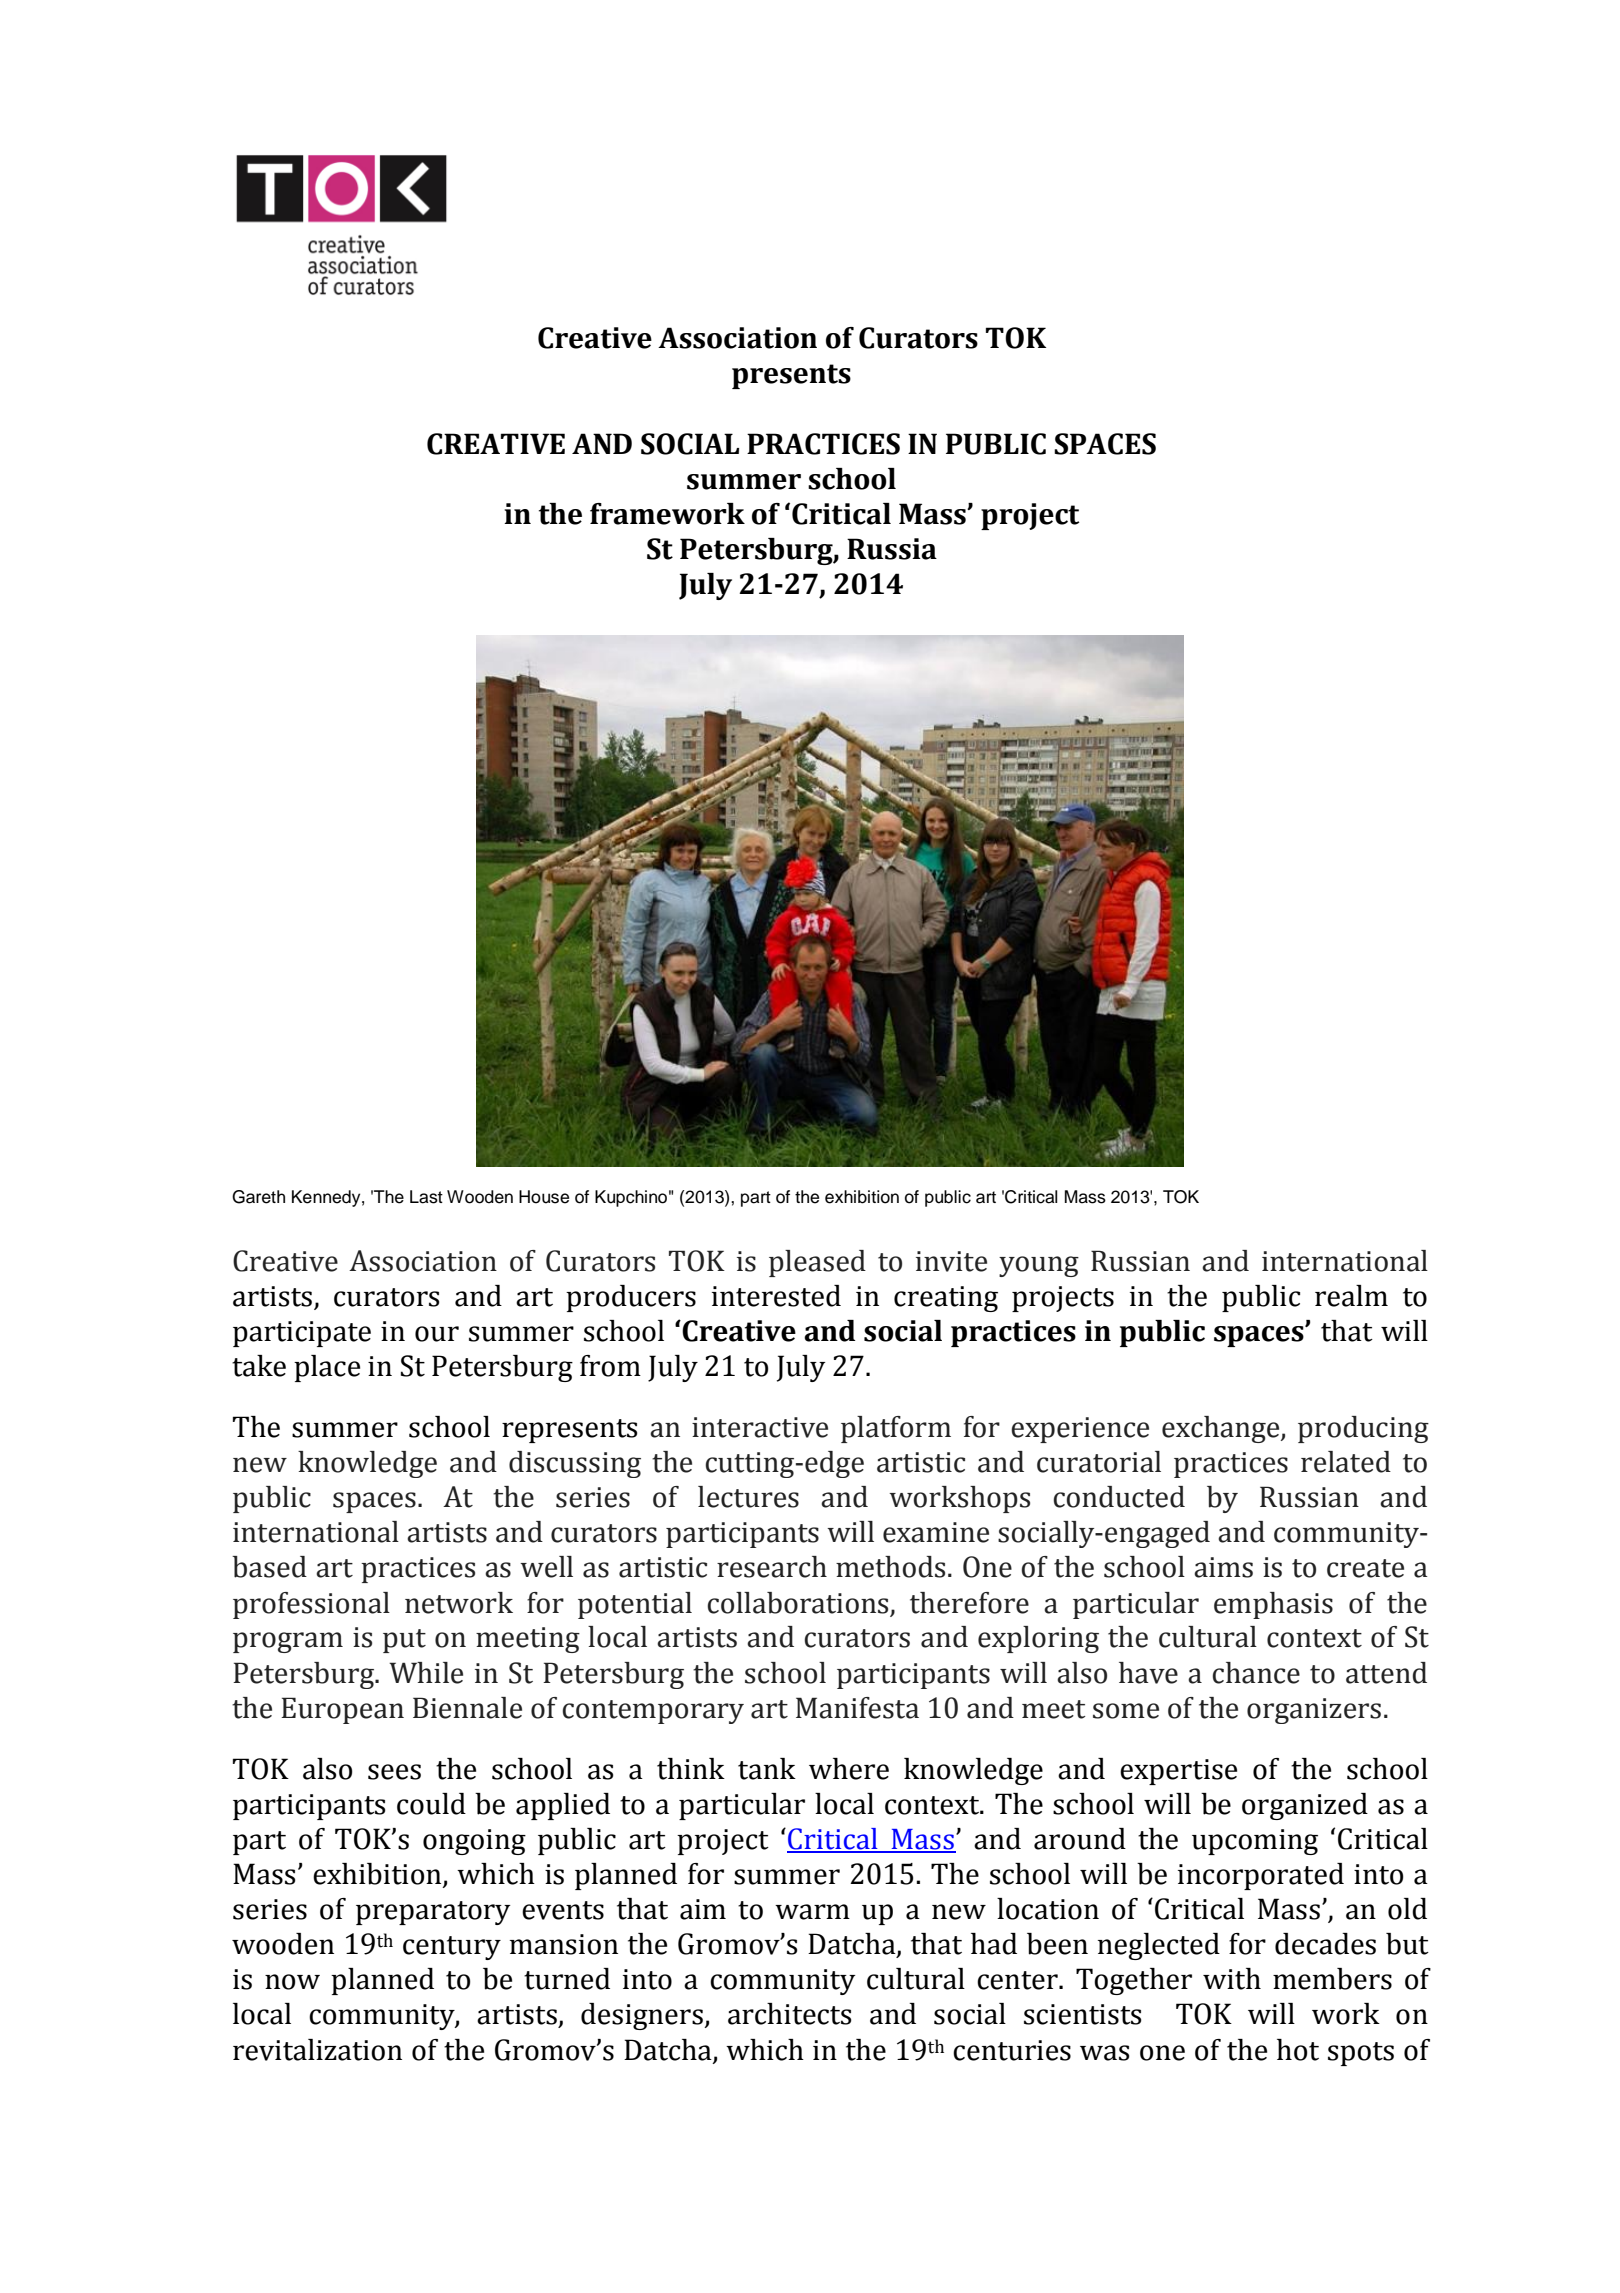 This screenshot has height=2293, width=1620. Describe the element at coordinates (342, 1710) in the screenshot. I see `European` at that location.
